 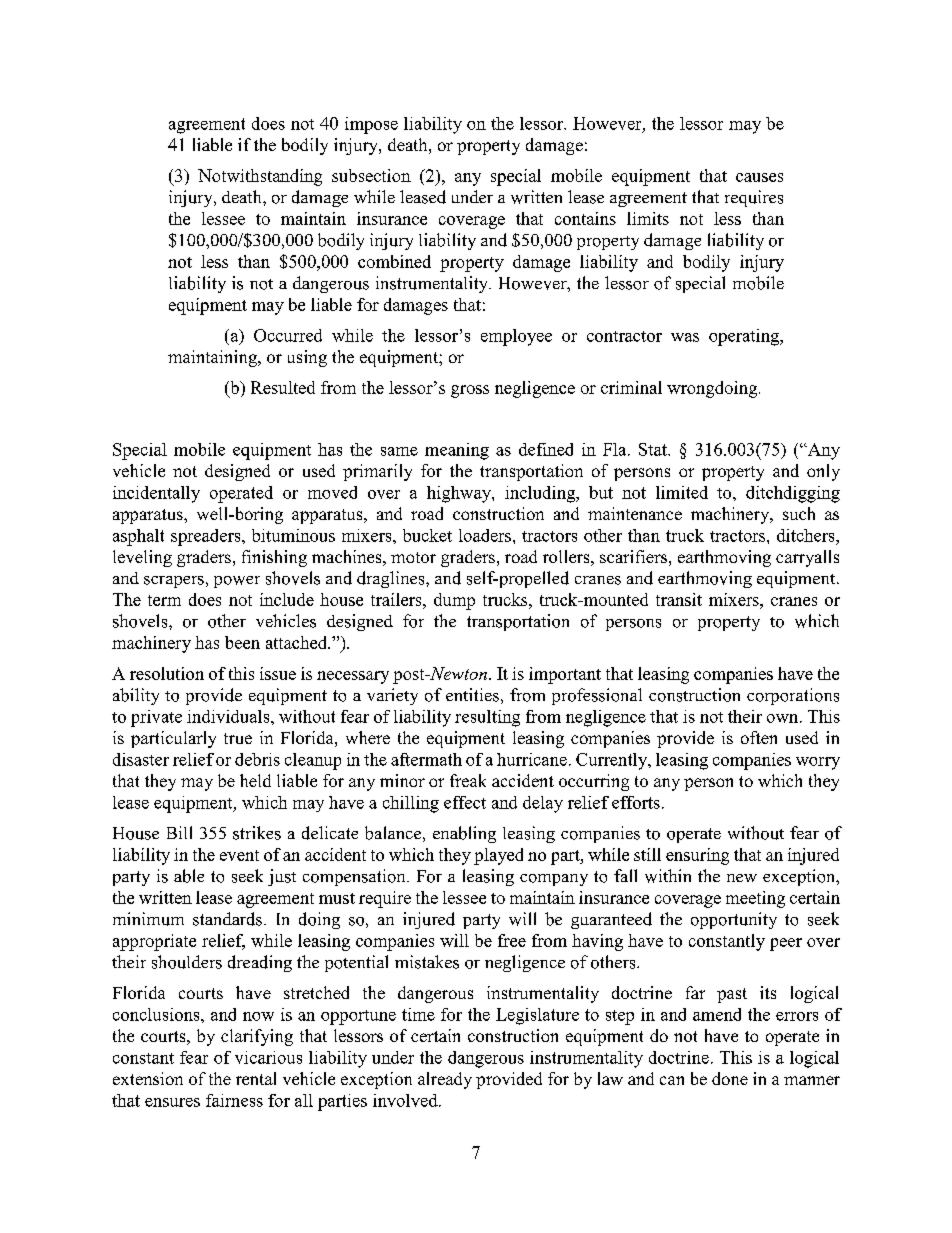 I want to click on rental, so click(x=256, y=1078).
